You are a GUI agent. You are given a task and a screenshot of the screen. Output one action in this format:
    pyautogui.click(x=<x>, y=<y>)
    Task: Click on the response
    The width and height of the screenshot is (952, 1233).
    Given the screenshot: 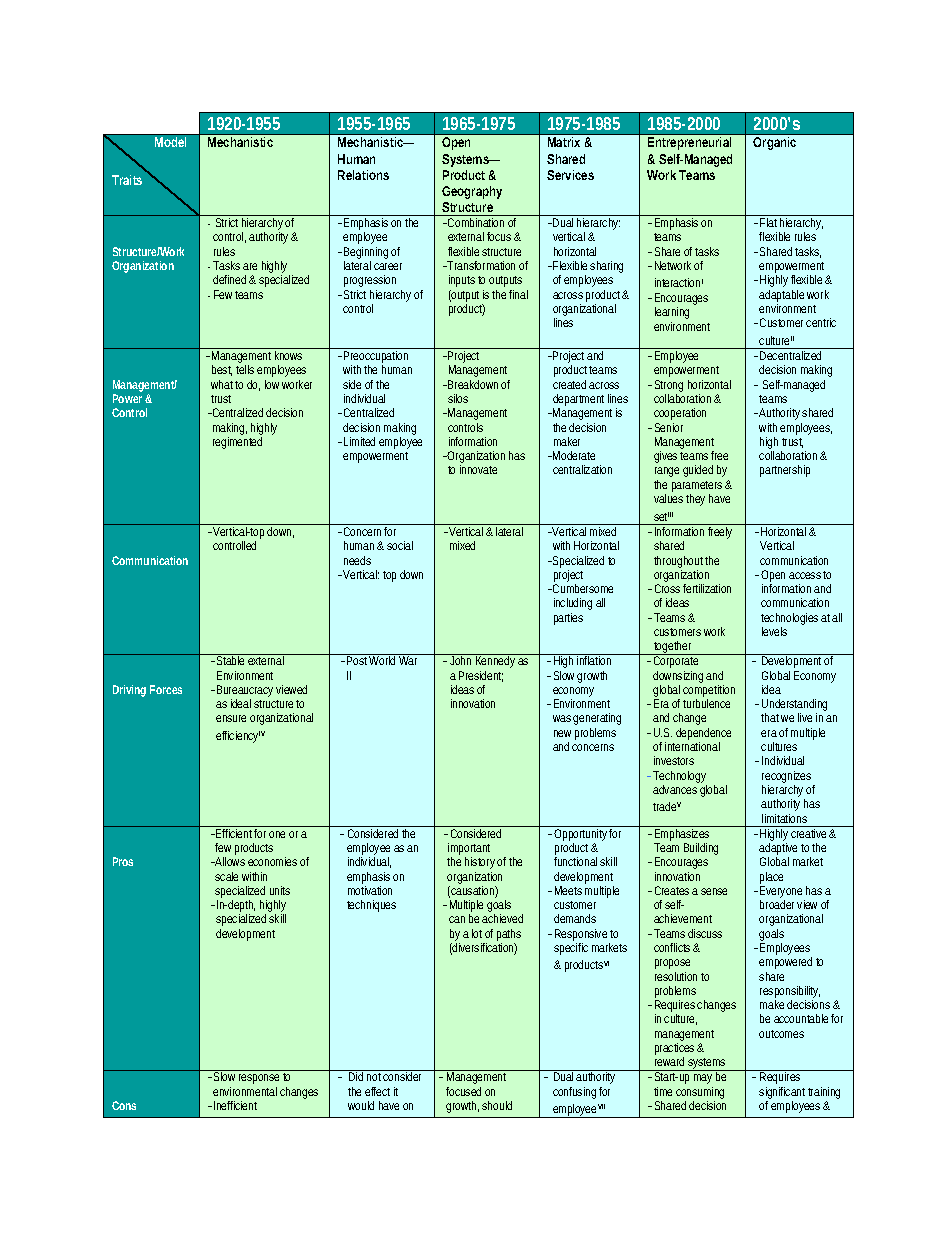 What is the action you would take?
    pyautogui.click(x=259, y=1079)
